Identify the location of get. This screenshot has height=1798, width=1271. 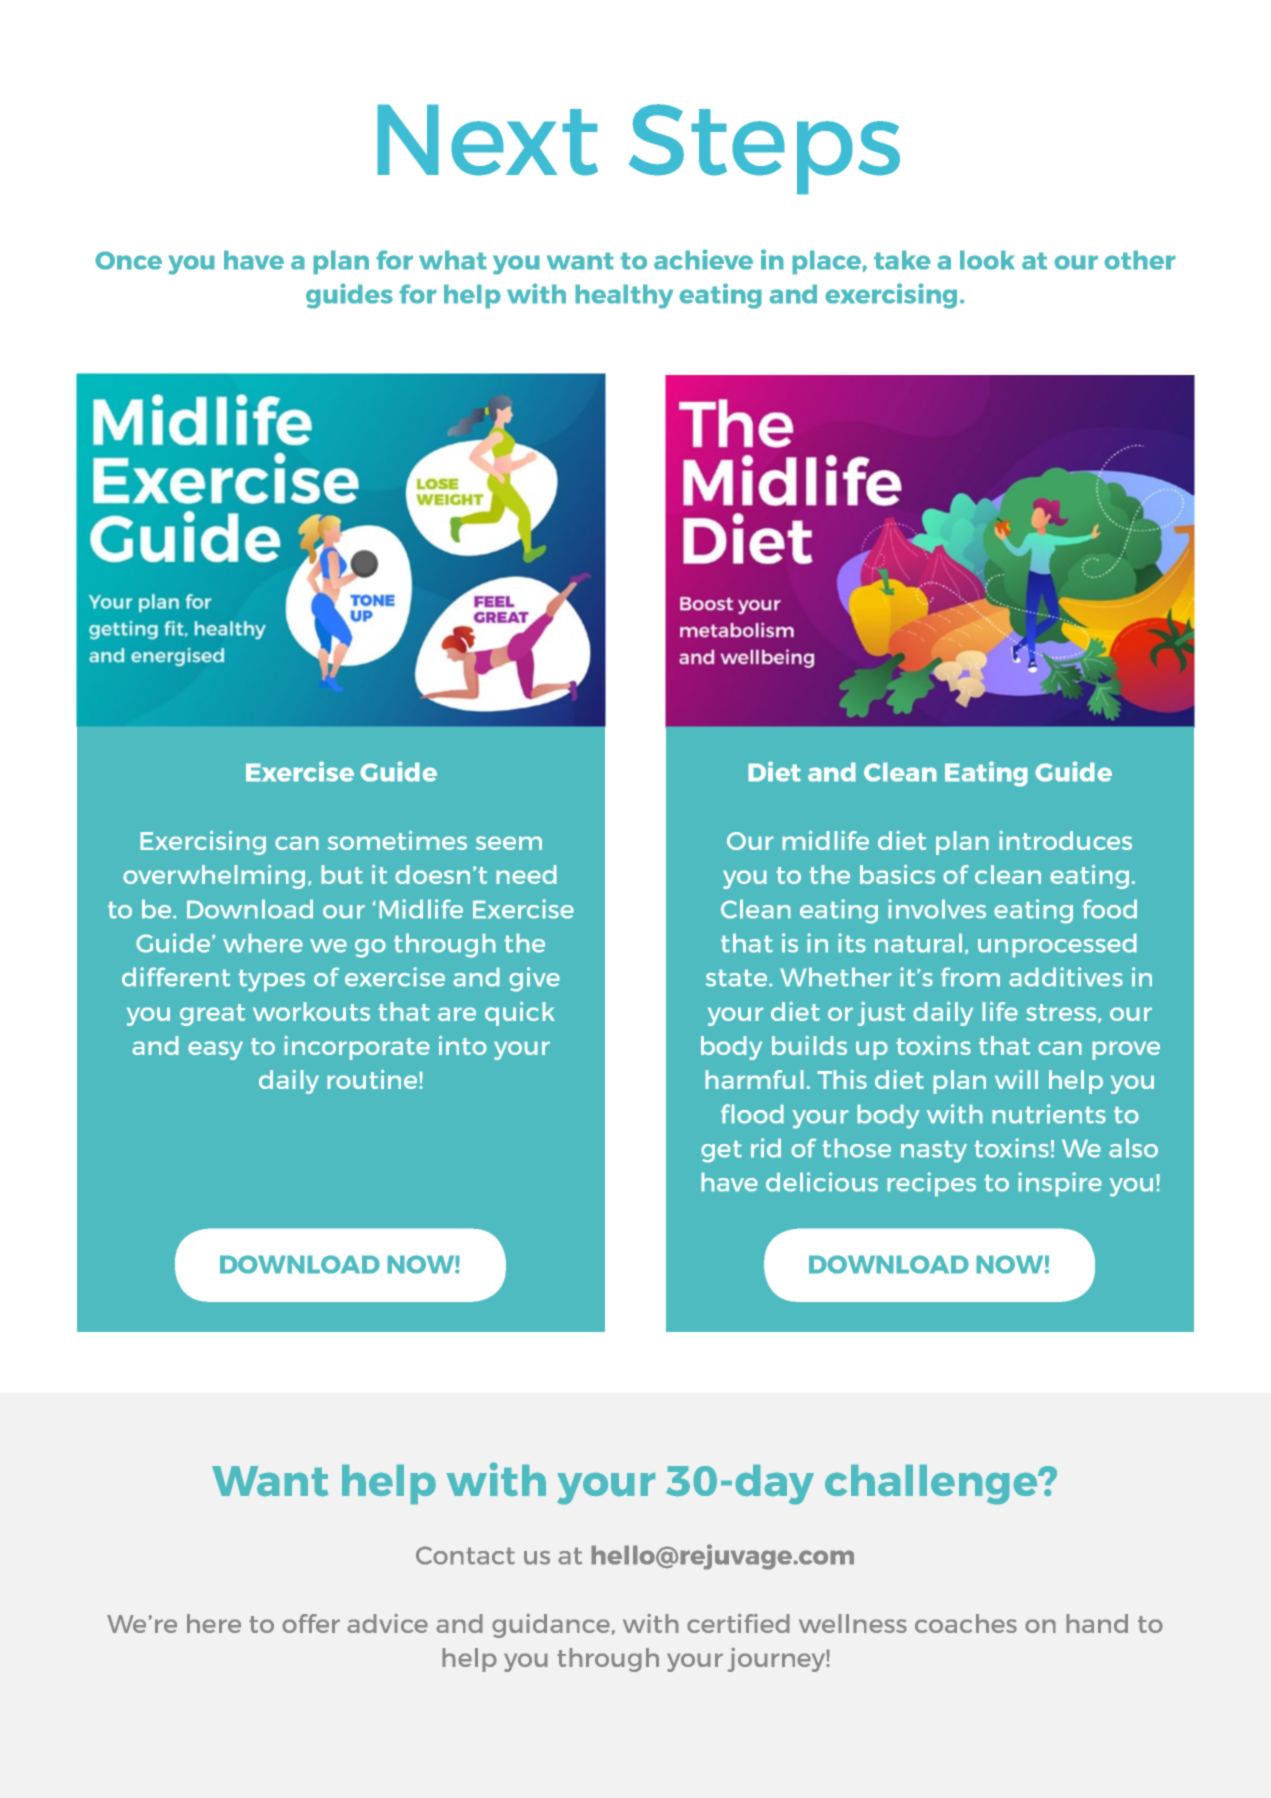
(721, 1151).
